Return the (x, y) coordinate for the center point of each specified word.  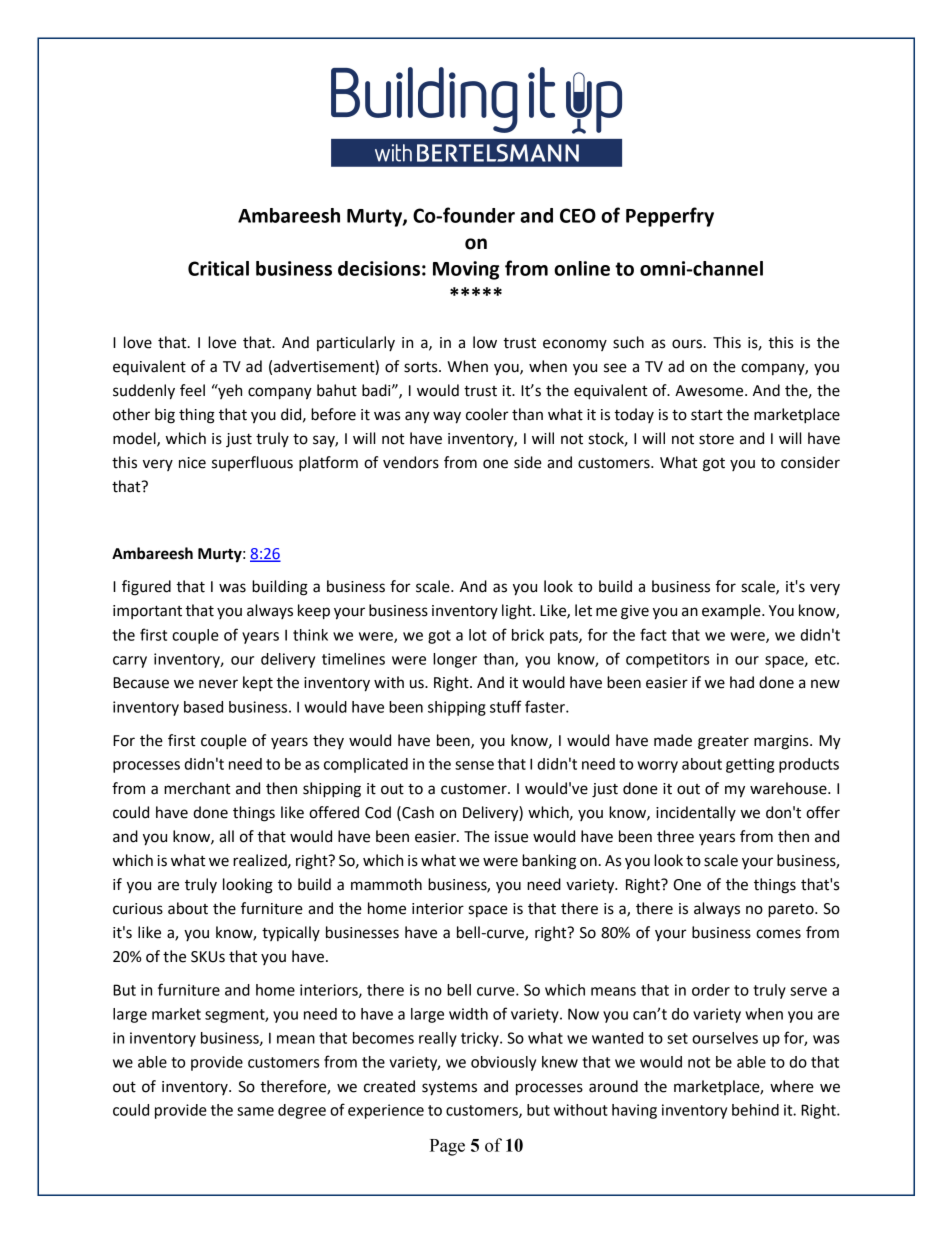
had (742, 682)
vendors (411, 462)
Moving (466, 270)
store (716, 439)
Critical (218, 268)
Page (447, 1147)
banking (549, 862)
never (218, 684)
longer (455, 660)
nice (192, 463)
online (582, 268)
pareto (792, 910)
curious (138, 909)
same (255, 1111)
